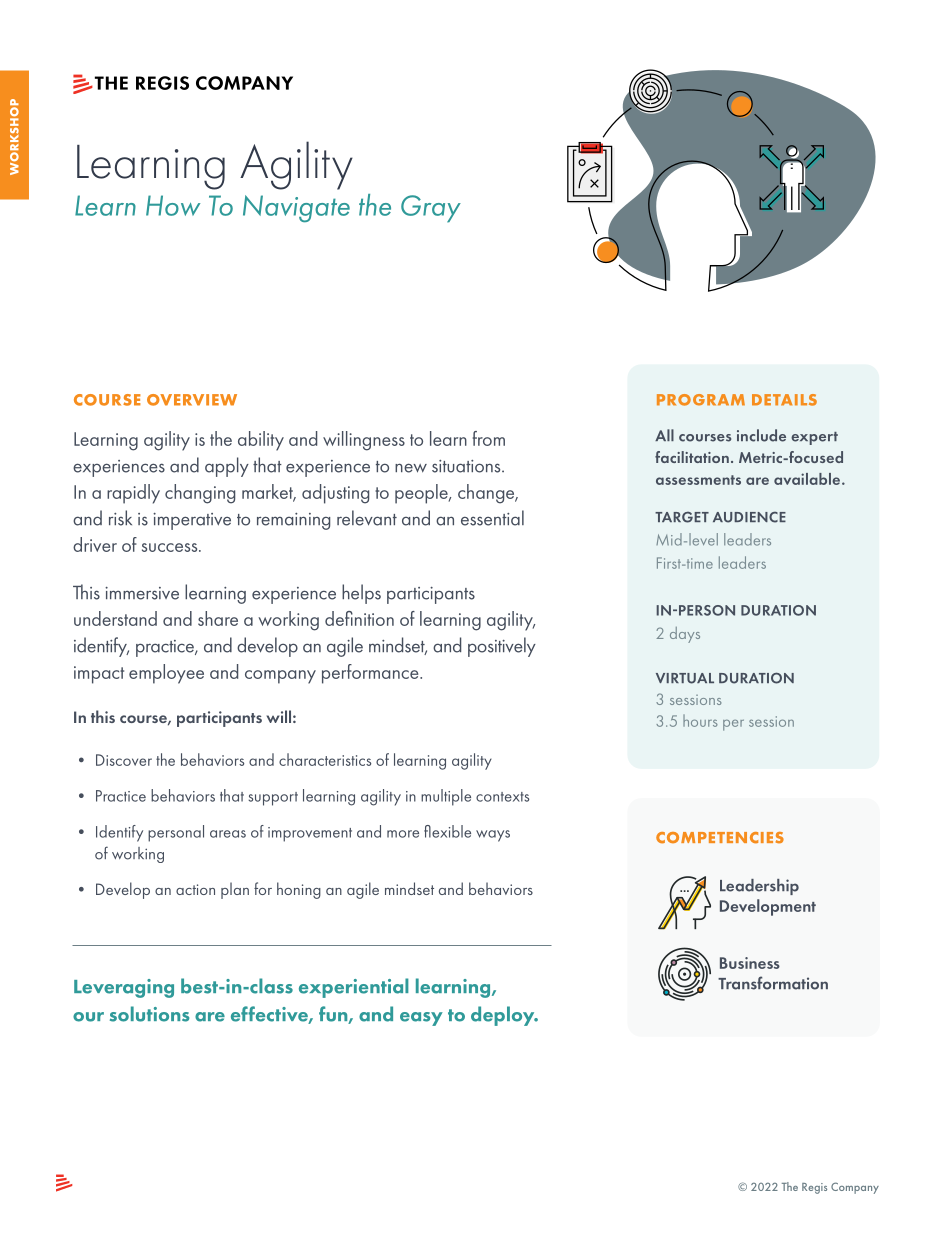 The height and width of the image is (1233, 952). I want to click on PROGRAM, so click(701, 400).
